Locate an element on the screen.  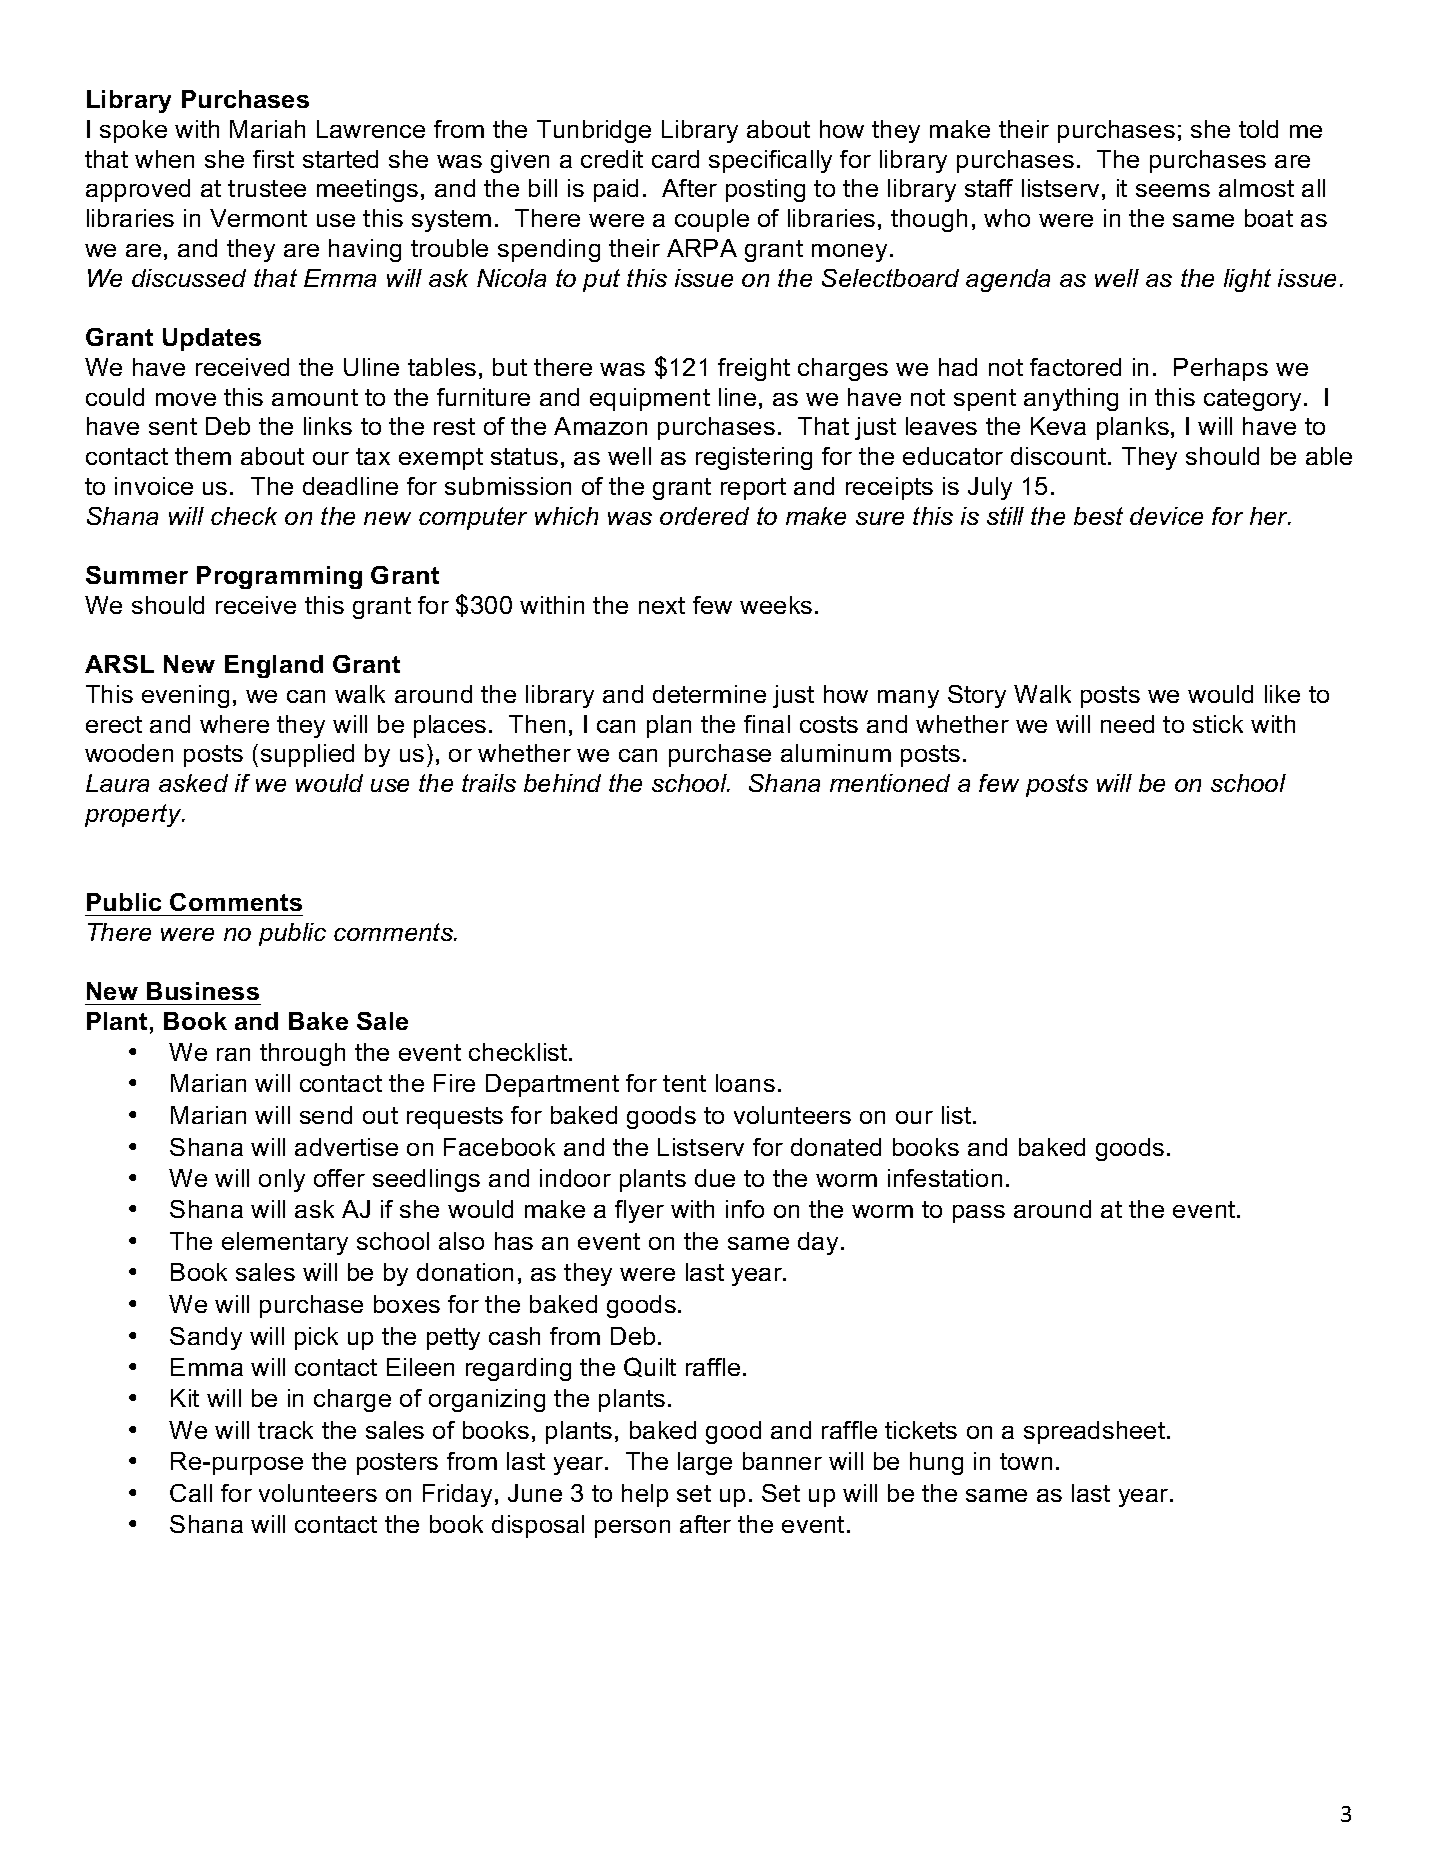
track is located at coordinates (285, 1430).
